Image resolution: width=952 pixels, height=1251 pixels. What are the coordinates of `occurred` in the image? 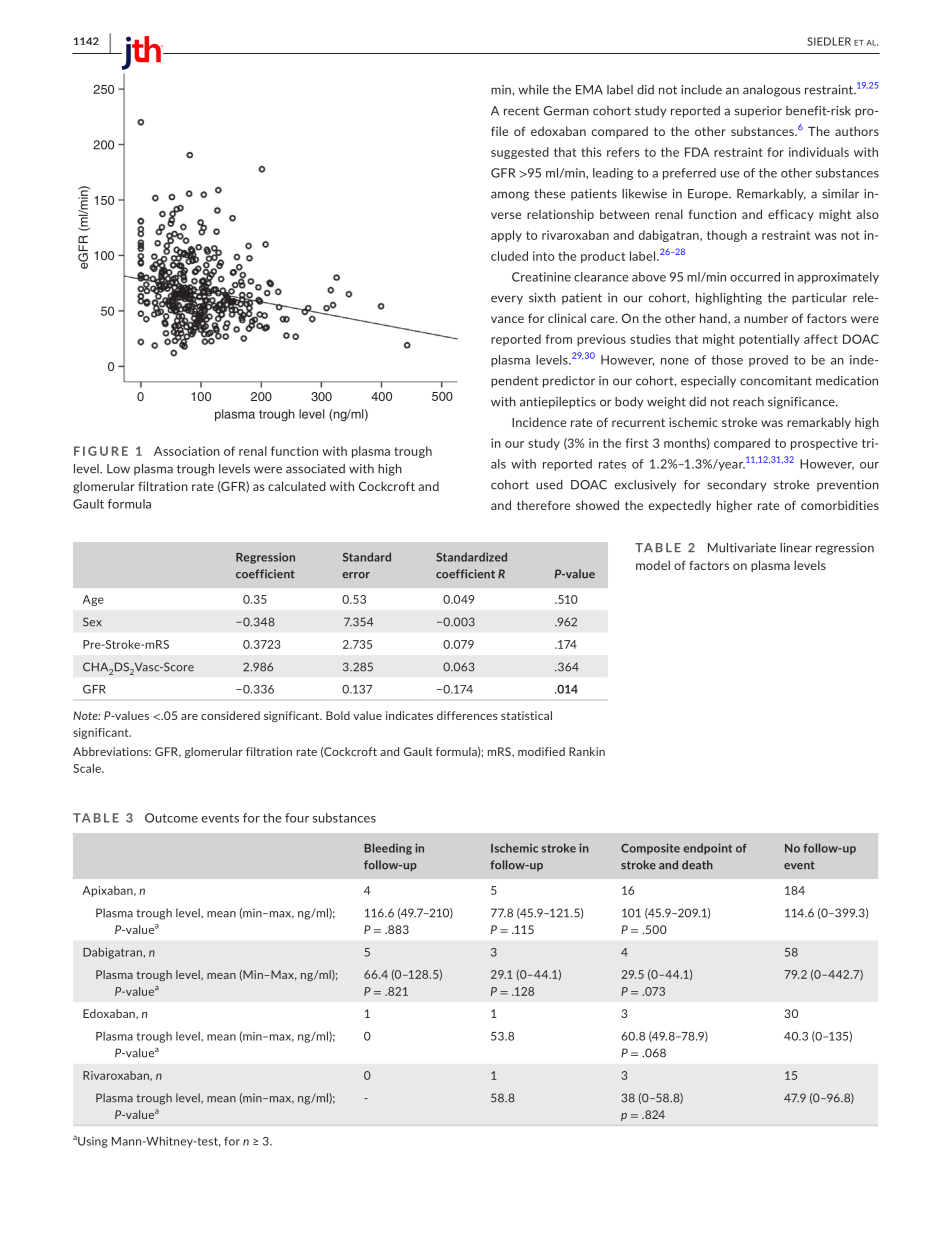 It's located at (755, 277).
